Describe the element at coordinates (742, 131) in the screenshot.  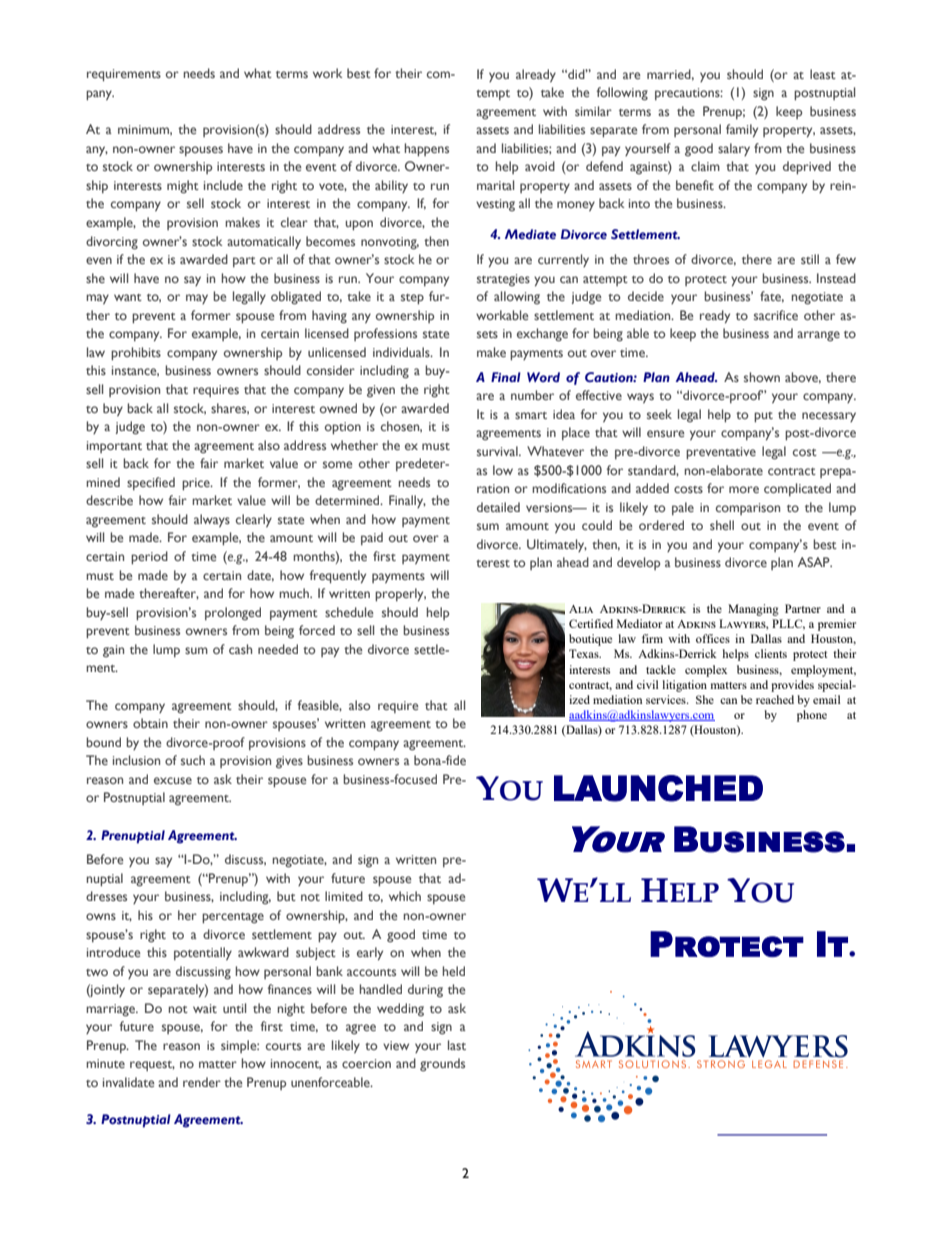
I see `family` at that location.
